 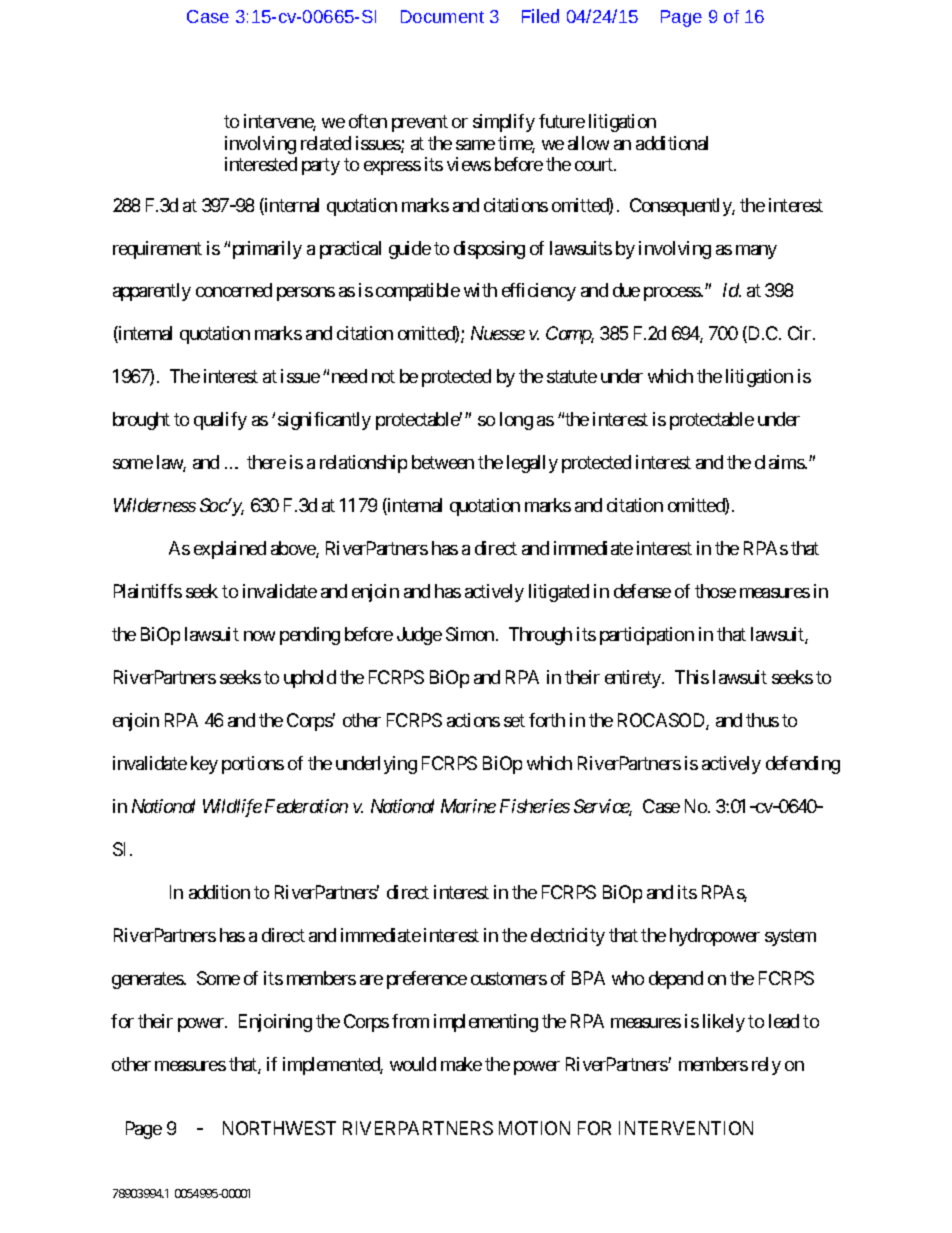 What do you see at coordinates (461, 1064) in the document?
I see `make` at bounding box center [461, 1064].
